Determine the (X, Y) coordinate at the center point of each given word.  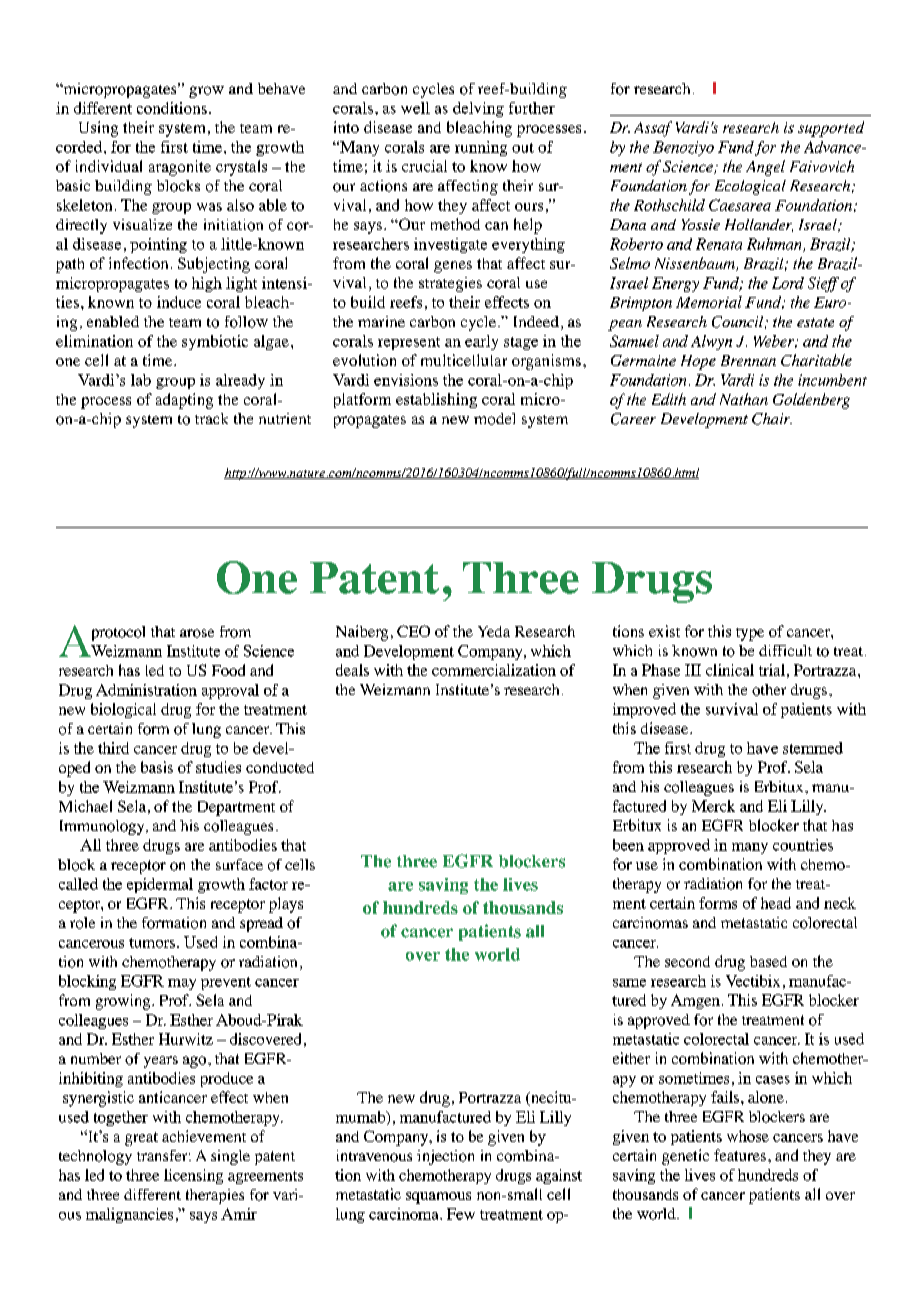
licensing (193, 1176)
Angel (765, 168)
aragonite (180, 168)
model (494, 419)
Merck (713, 806)
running (481, 148)
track (211, 418)
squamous (438, 1198)
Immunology (103, 827)
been (628, 845)
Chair (772, 419)
